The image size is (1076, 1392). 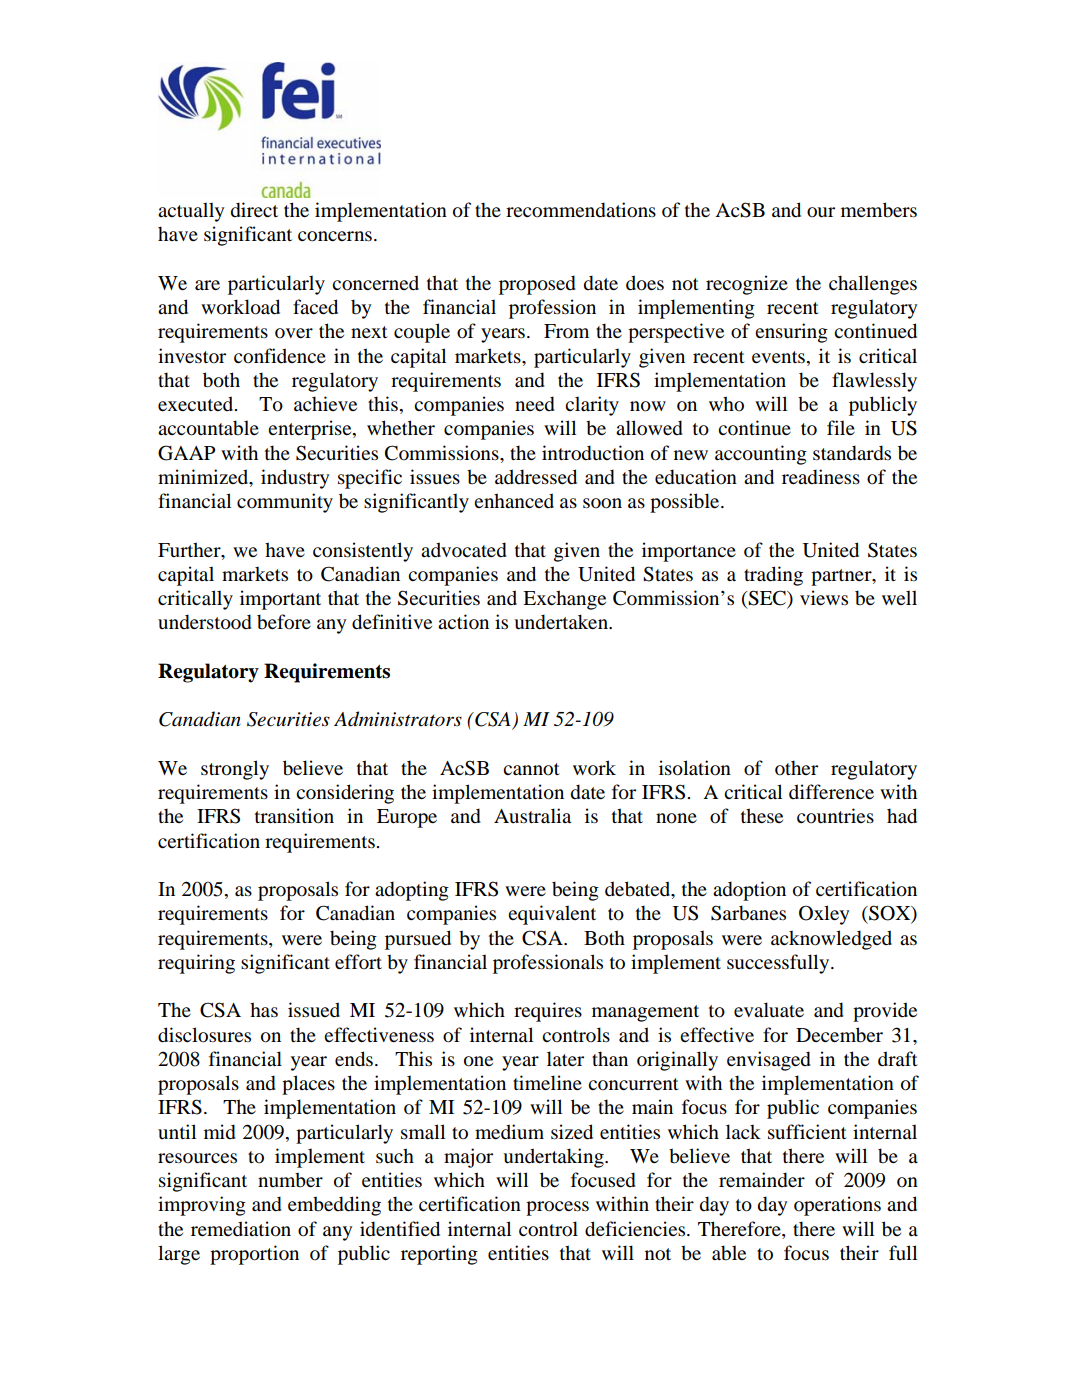 What do you see at coordinates (285, 503) in the screenshot?
I see `community` at bounding box center [285, 503].
